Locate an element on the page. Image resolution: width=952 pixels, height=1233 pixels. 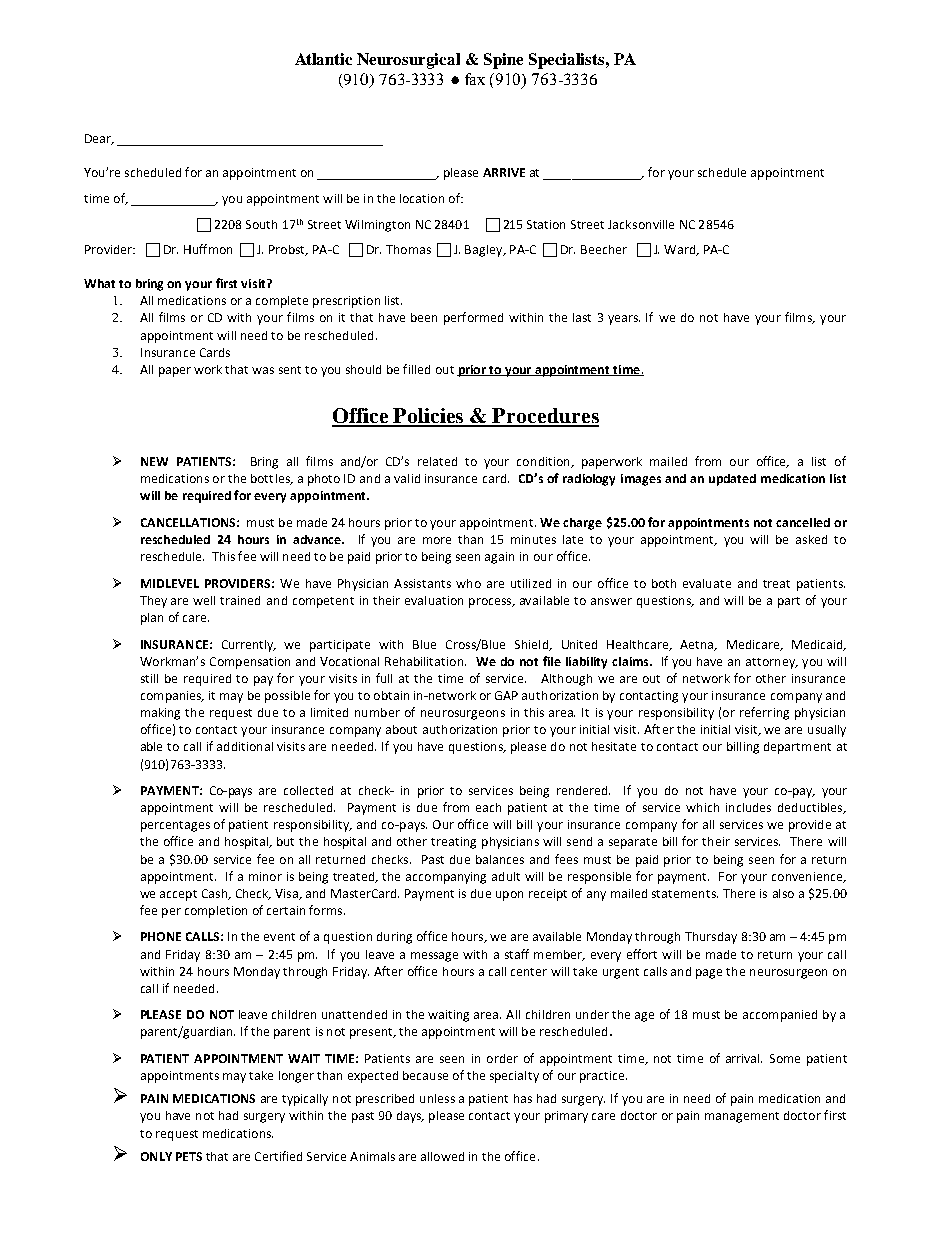
well is located at coordinates (204, 600).
